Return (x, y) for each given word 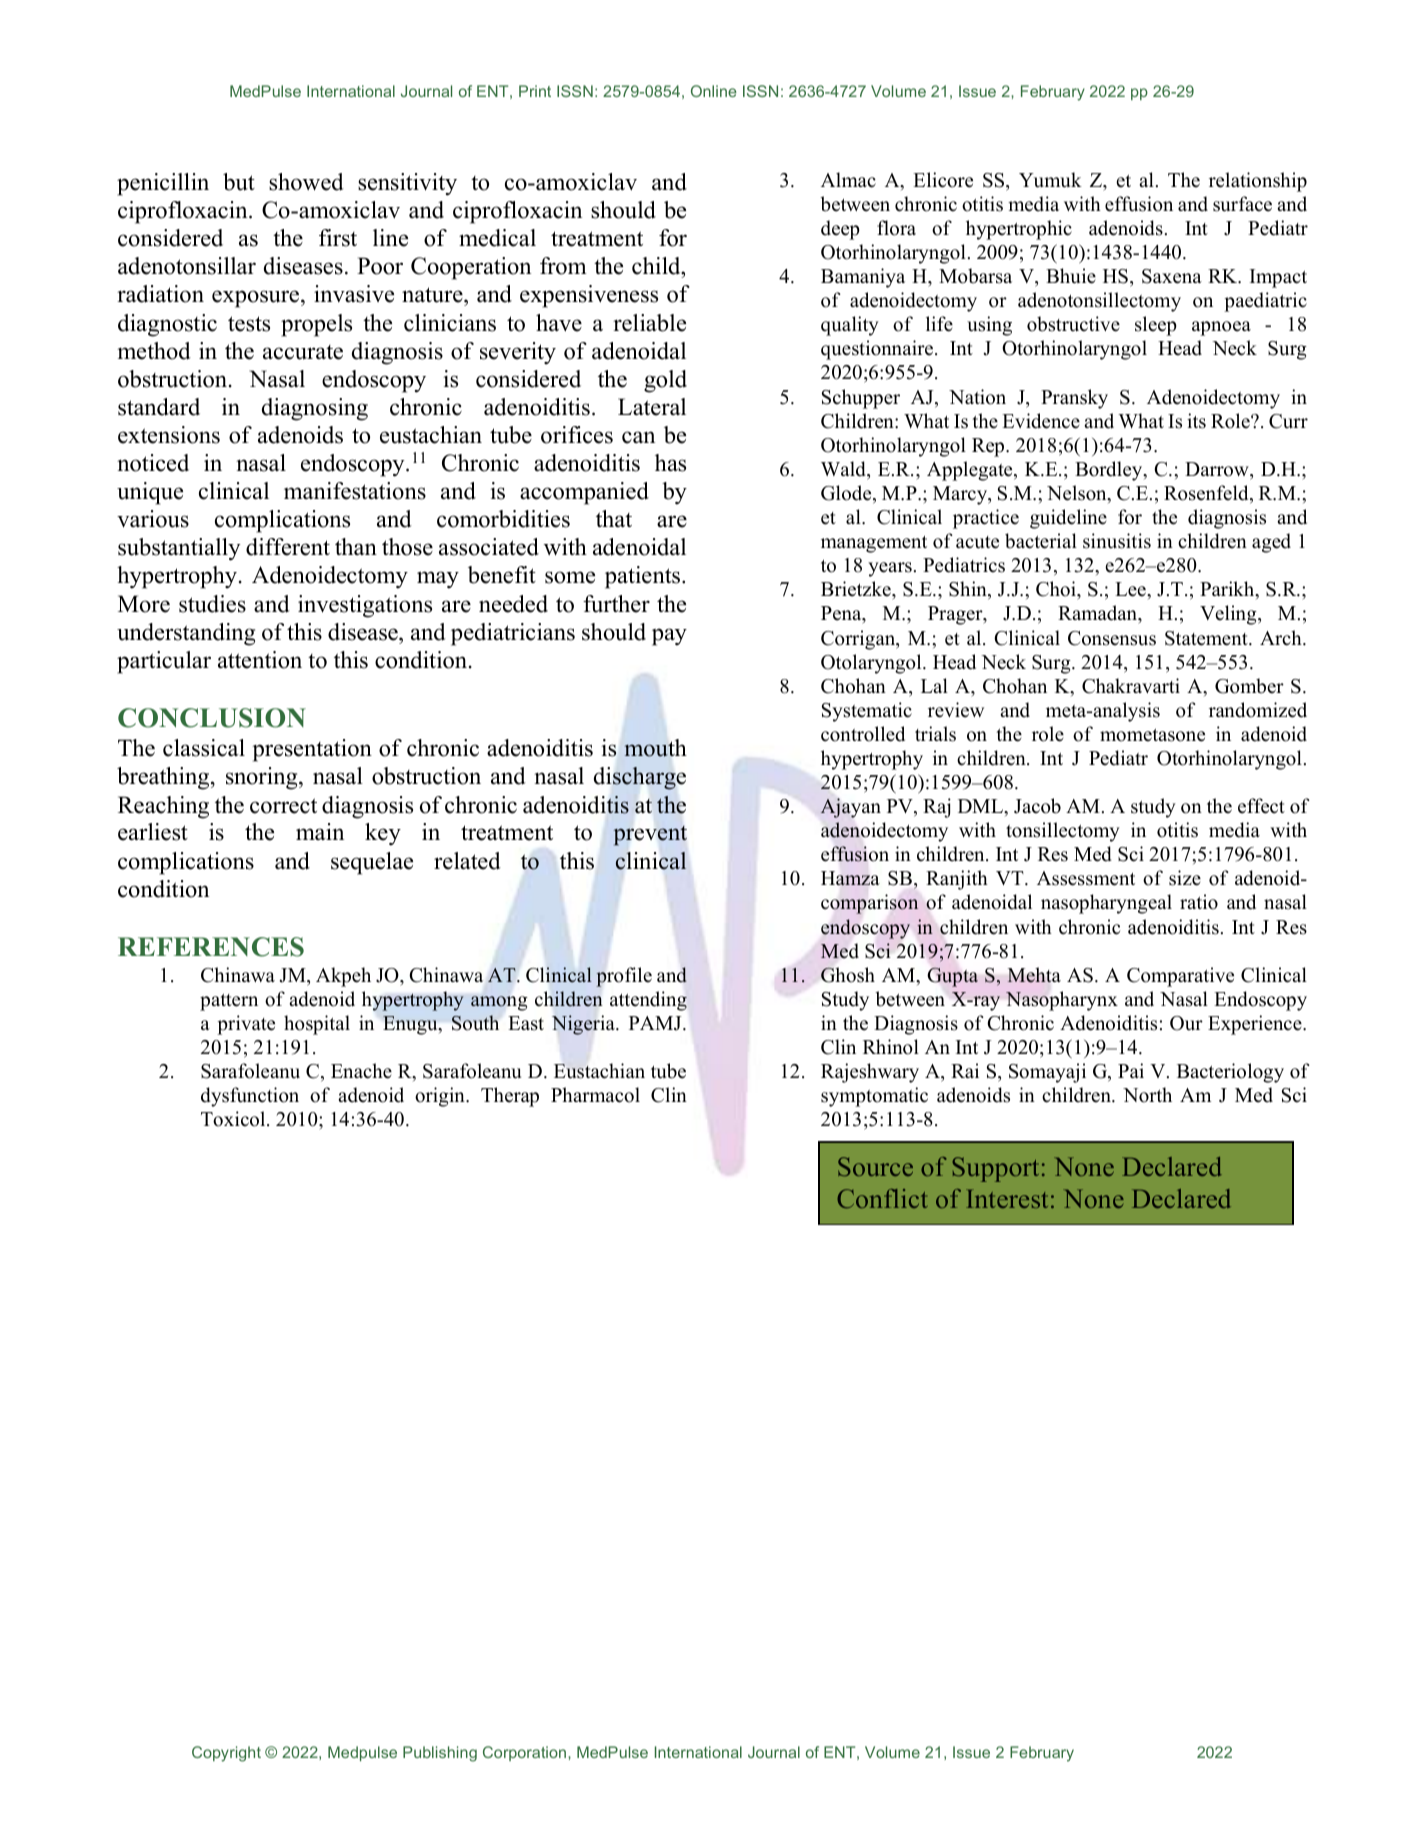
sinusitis (1117, 541)
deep (840, 230)
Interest (1007, 1198)
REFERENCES (211, 947)
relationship (1258, 182)
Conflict (882, 1198)
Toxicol (234, 1119)
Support (995, 1169)
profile (624, 977)
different (288, 547)
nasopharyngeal (1106, 904)
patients (644, 577)
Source (875, 1166)
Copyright (226, 1754)
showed (306, 182)
